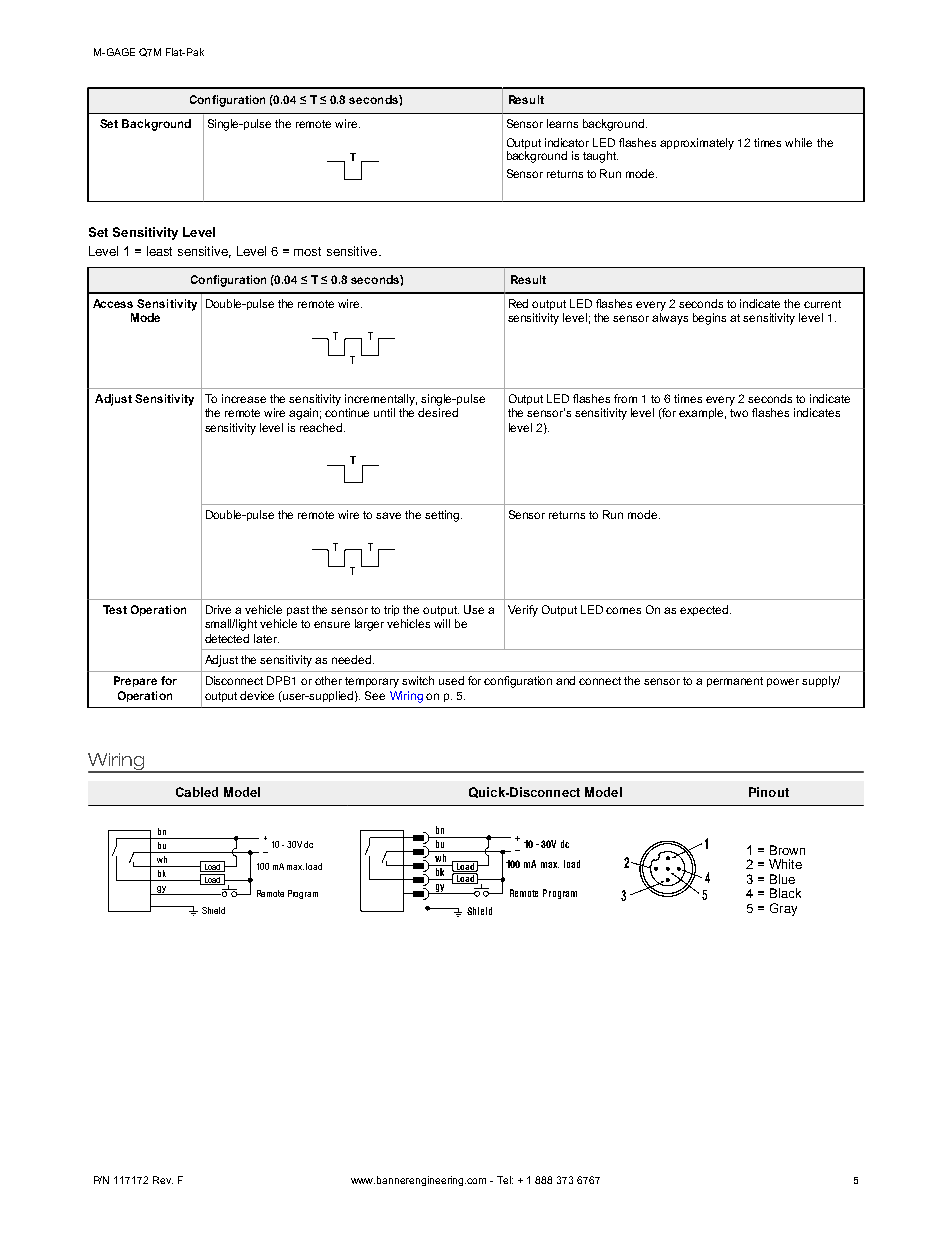  I want to click on least, so click(159, 251).
